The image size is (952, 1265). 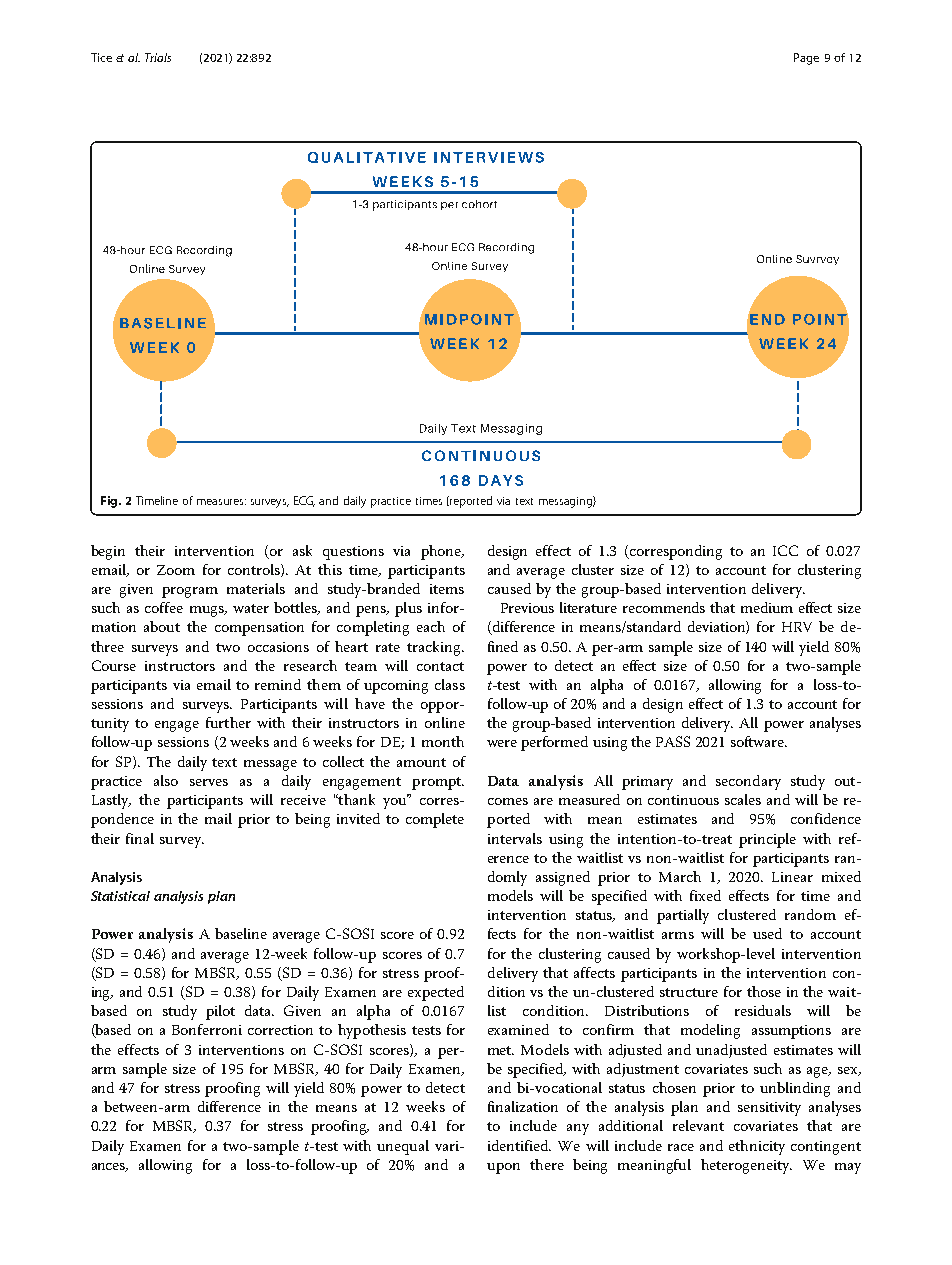 What do you see at coordinates (190, 592) in the document?
I see `program` at bounding box center [190, 592].
